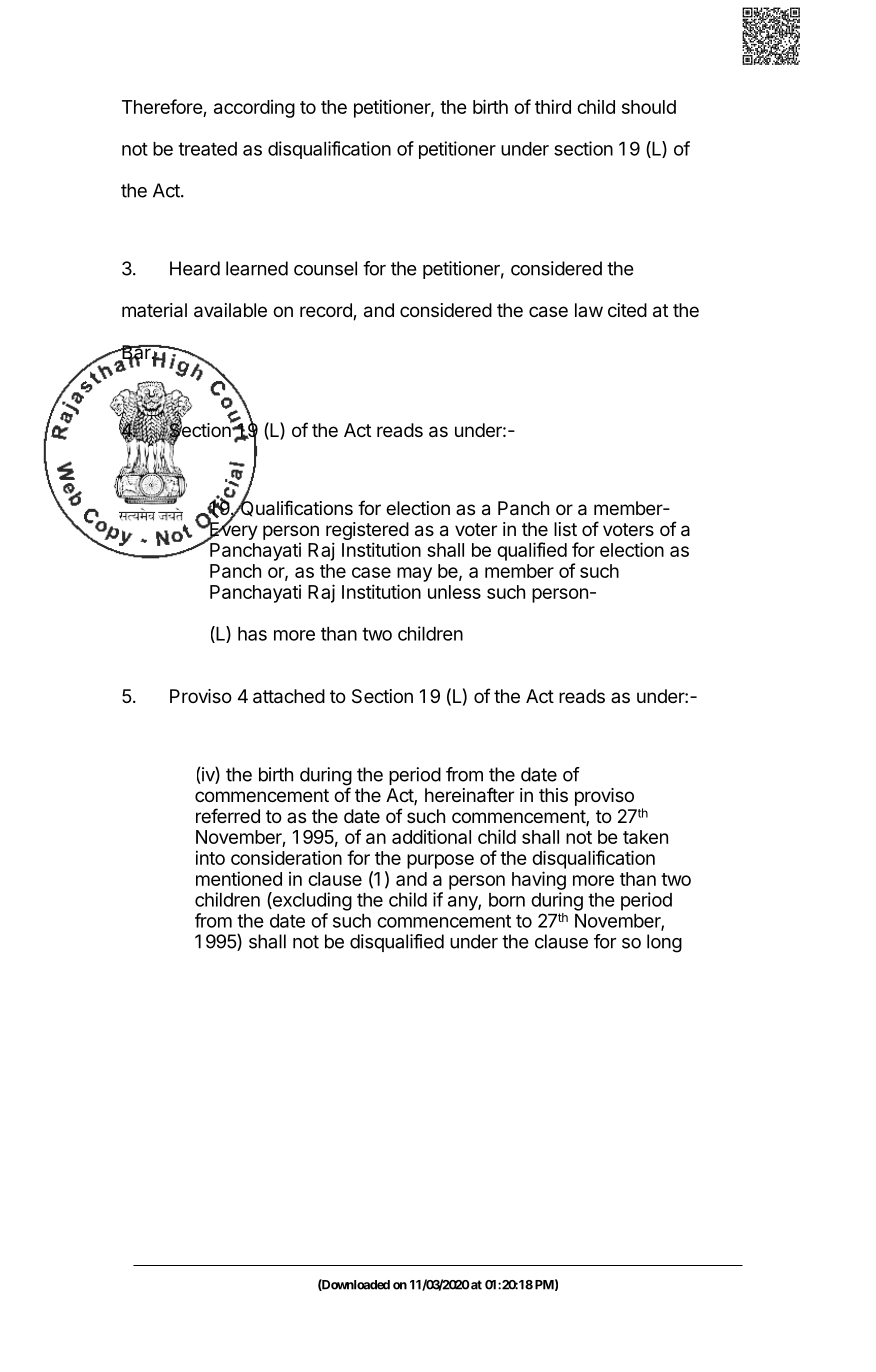 The image size is (876, 1372). What do you see at coordinates (230, 310) in the screenshot?
I see `available` at bounding box center [230, 310].
